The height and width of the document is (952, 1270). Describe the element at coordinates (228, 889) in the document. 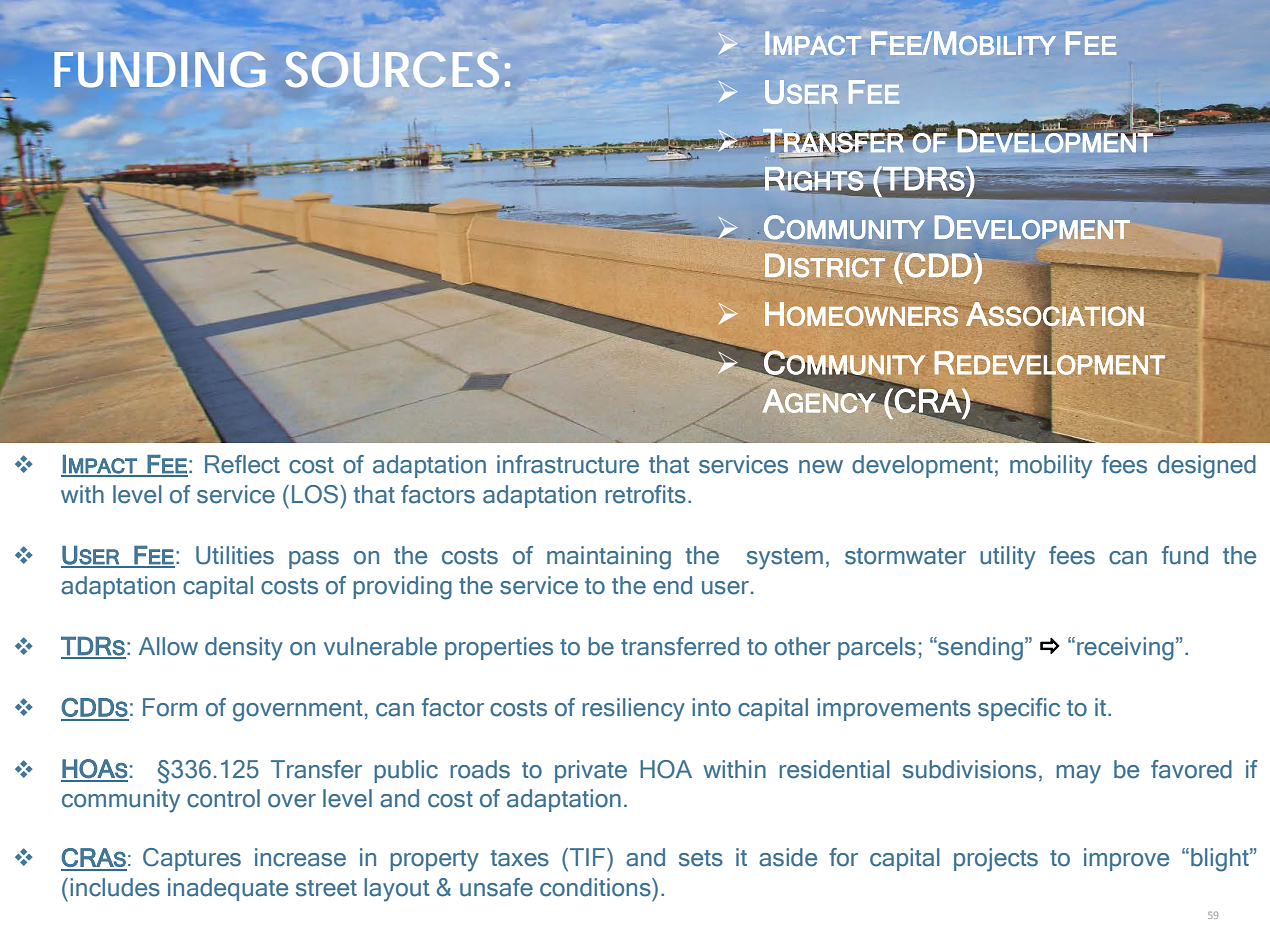

I see `inadequate` at that location.
